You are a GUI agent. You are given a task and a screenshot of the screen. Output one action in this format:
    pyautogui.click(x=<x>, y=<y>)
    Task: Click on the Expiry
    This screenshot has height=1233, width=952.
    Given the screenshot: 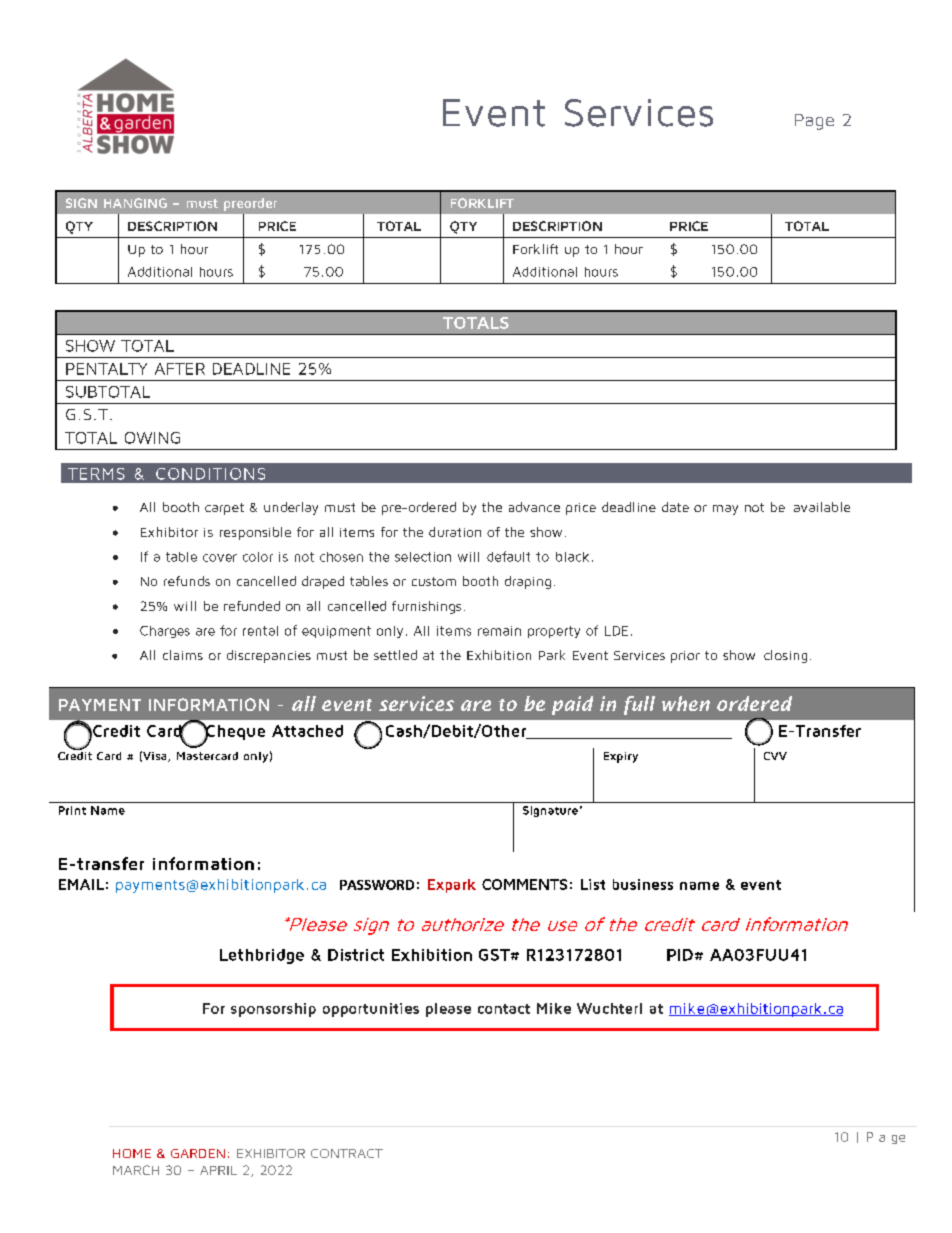 What is the action you would take?
    pyautogui.click(x=621, y=757)
